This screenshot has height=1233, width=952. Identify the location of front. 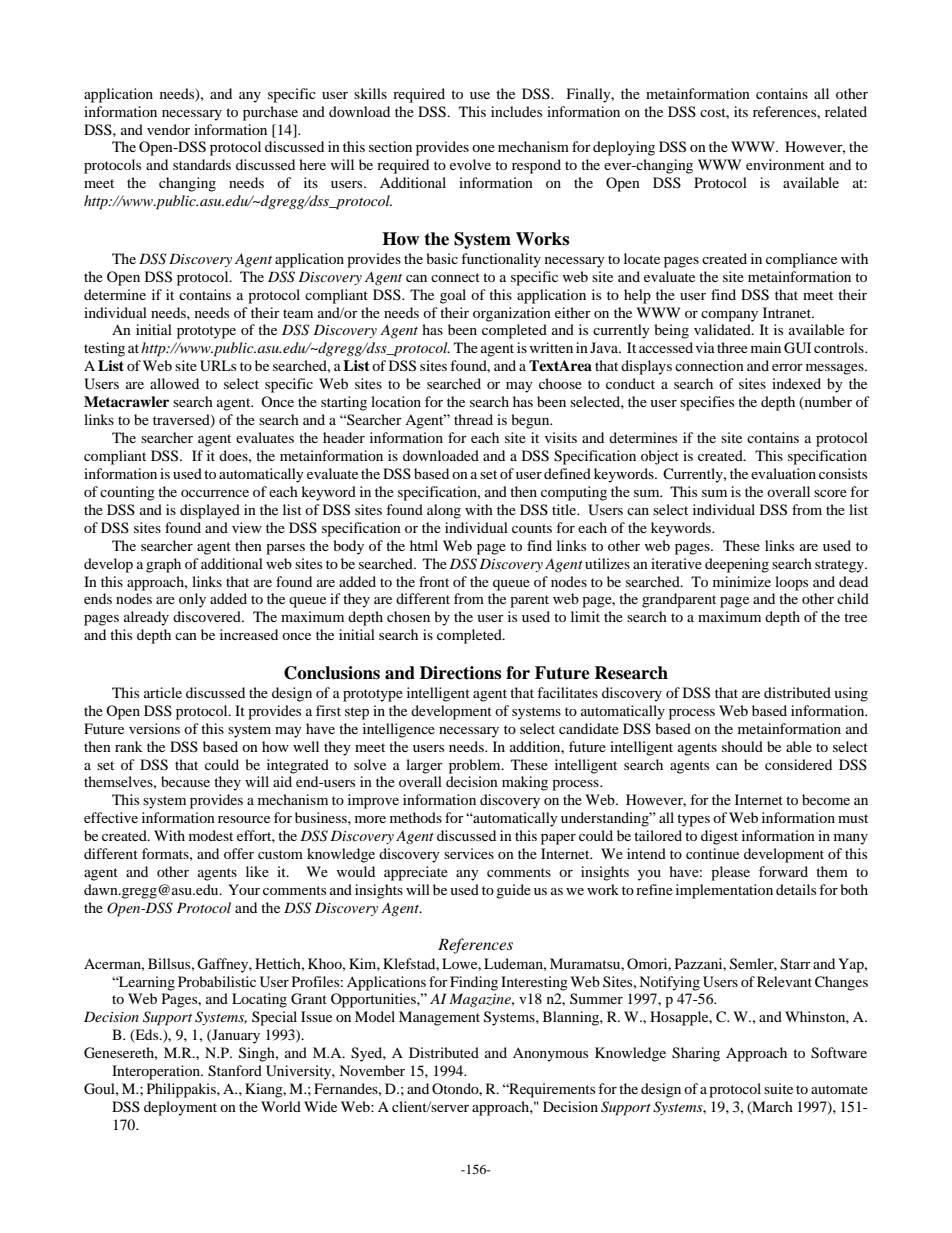
(434, 581).
